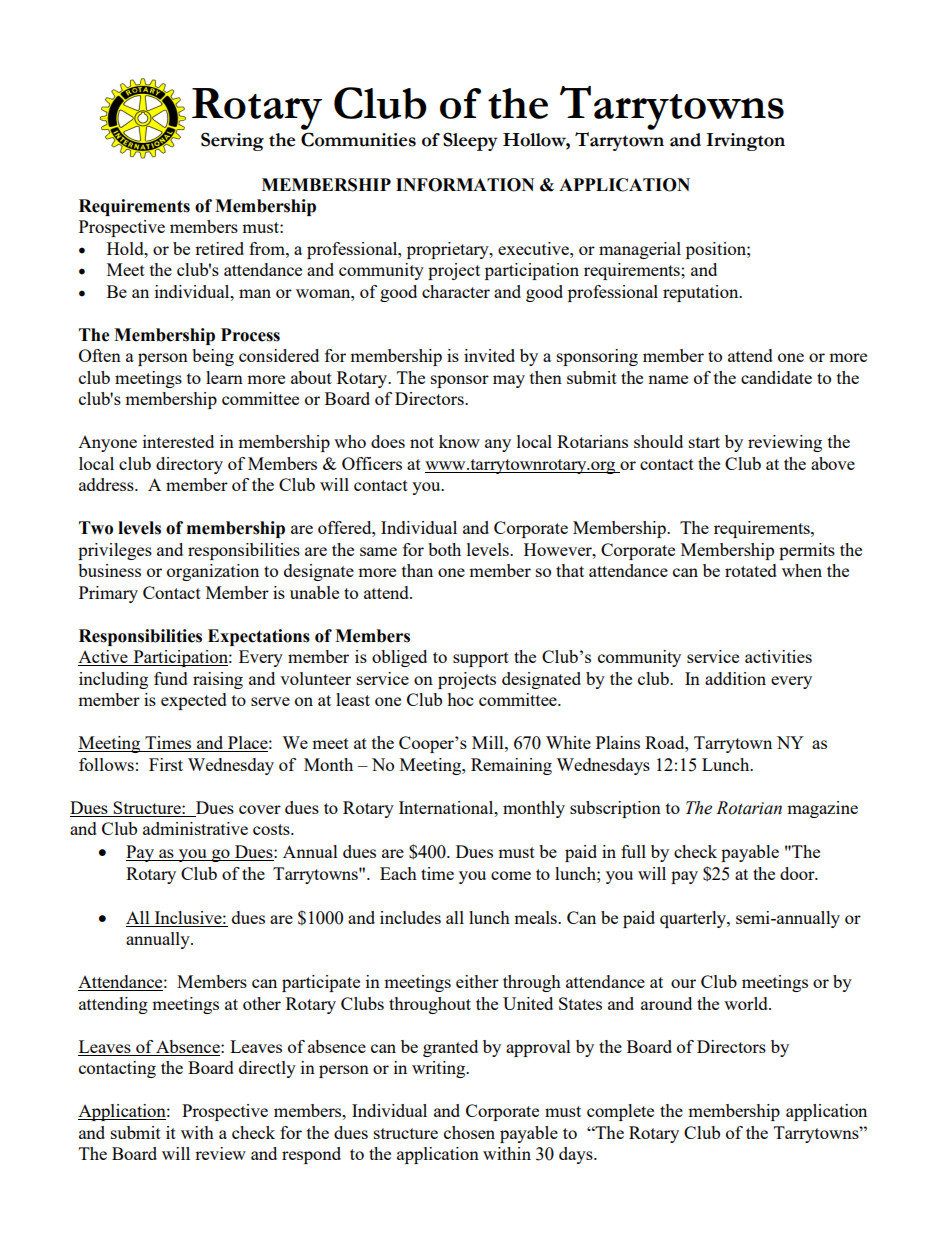  What do you see at coordinates (511, 875) in the screenshot?
I see `come` at bounding box center [511, 875].
